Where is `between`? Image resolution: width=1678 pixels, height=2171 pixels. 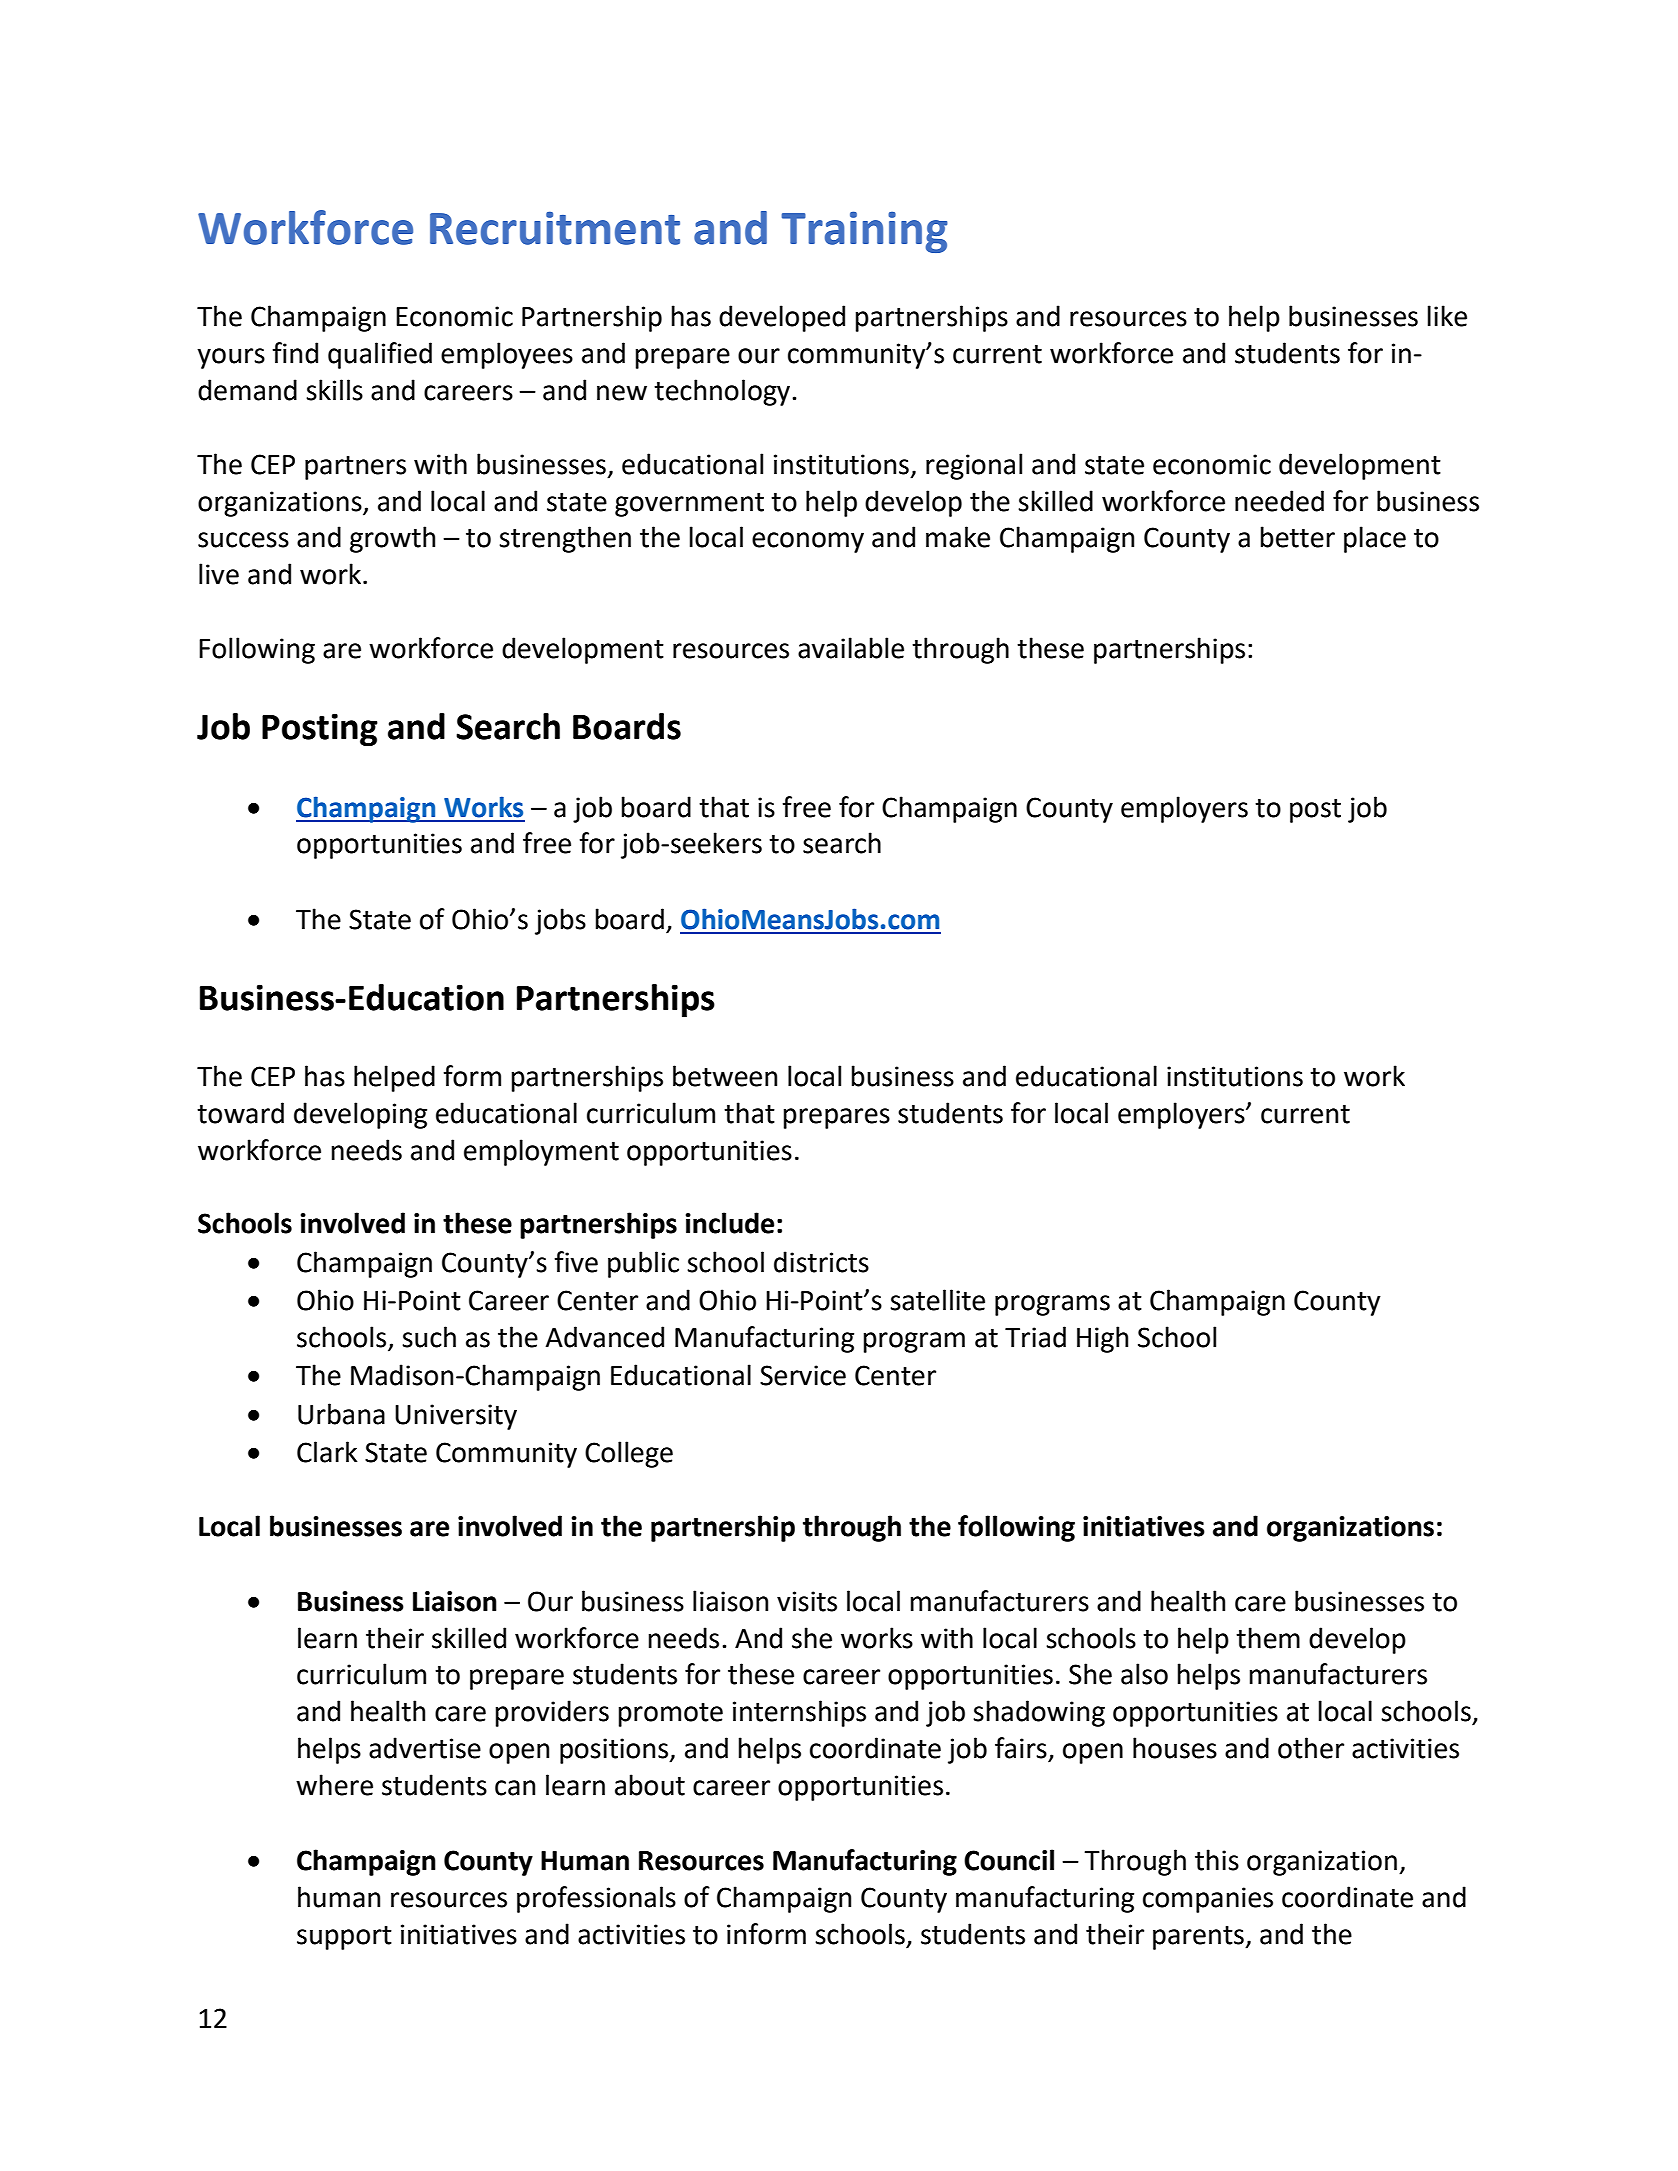
between is located at coordinates (725, 1076).
